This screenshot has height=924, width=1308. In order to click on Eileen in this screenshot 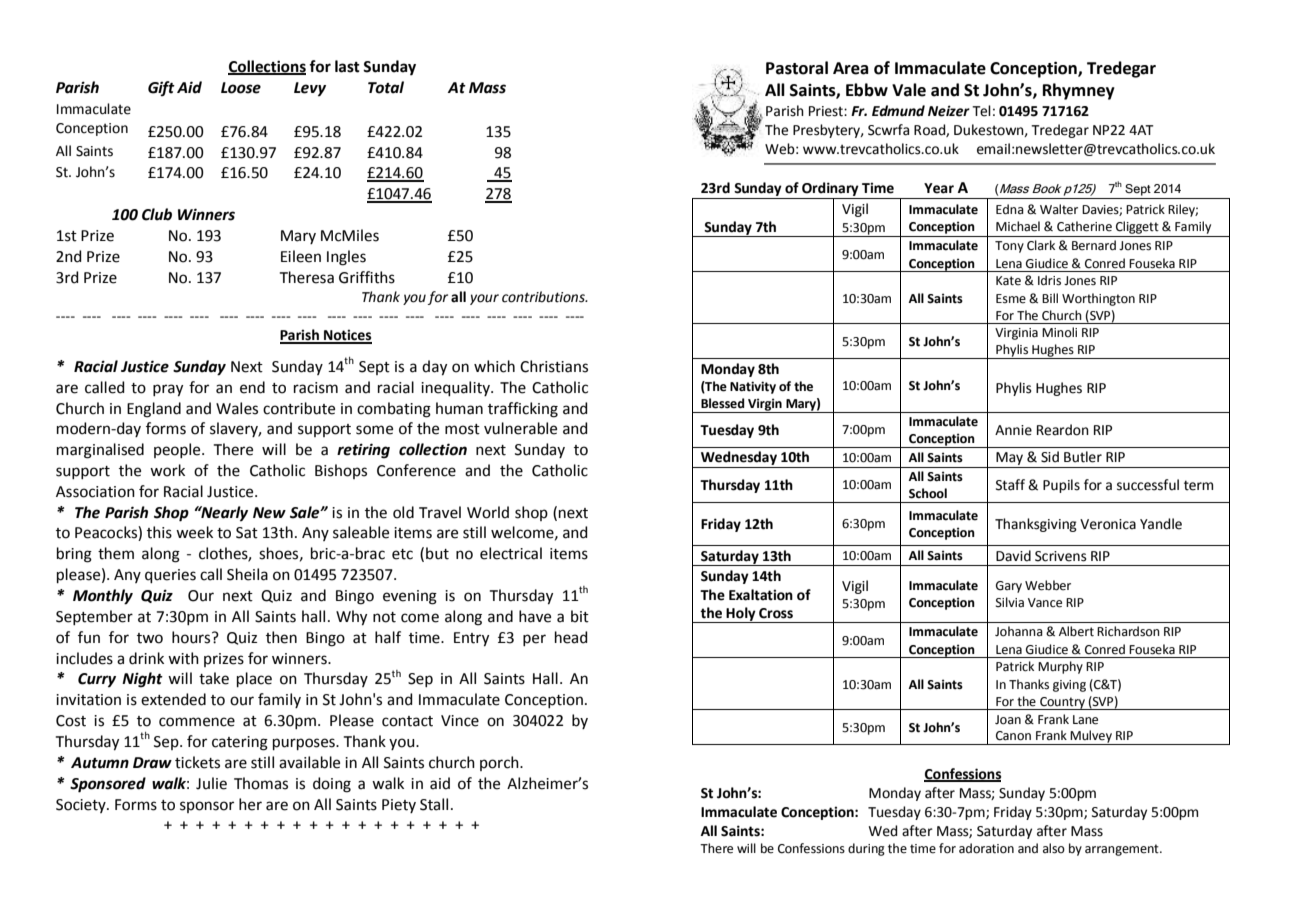, I will do `click(301, 256)`.
